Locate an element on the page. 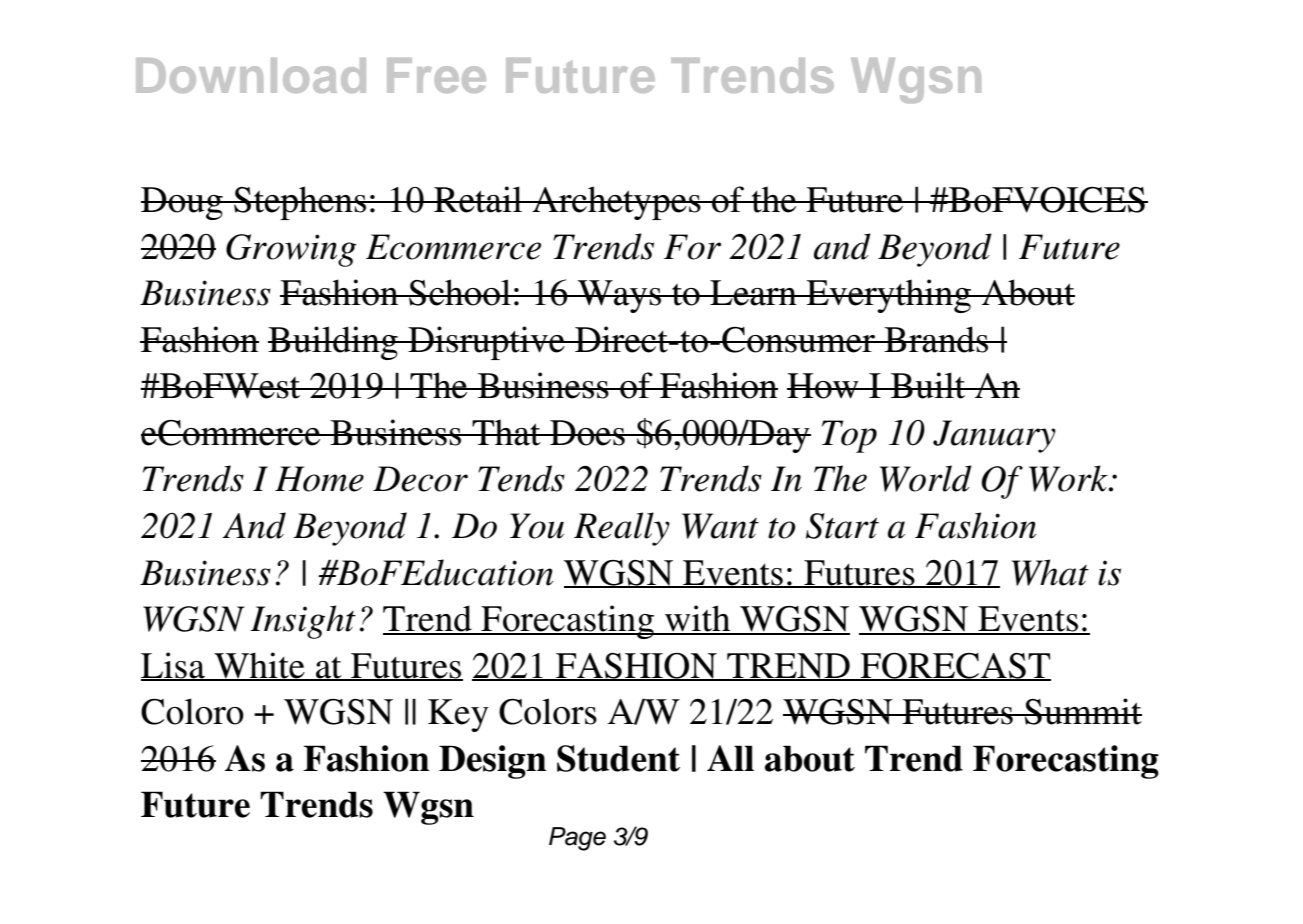  What is located at coordinates (1050, 572).
